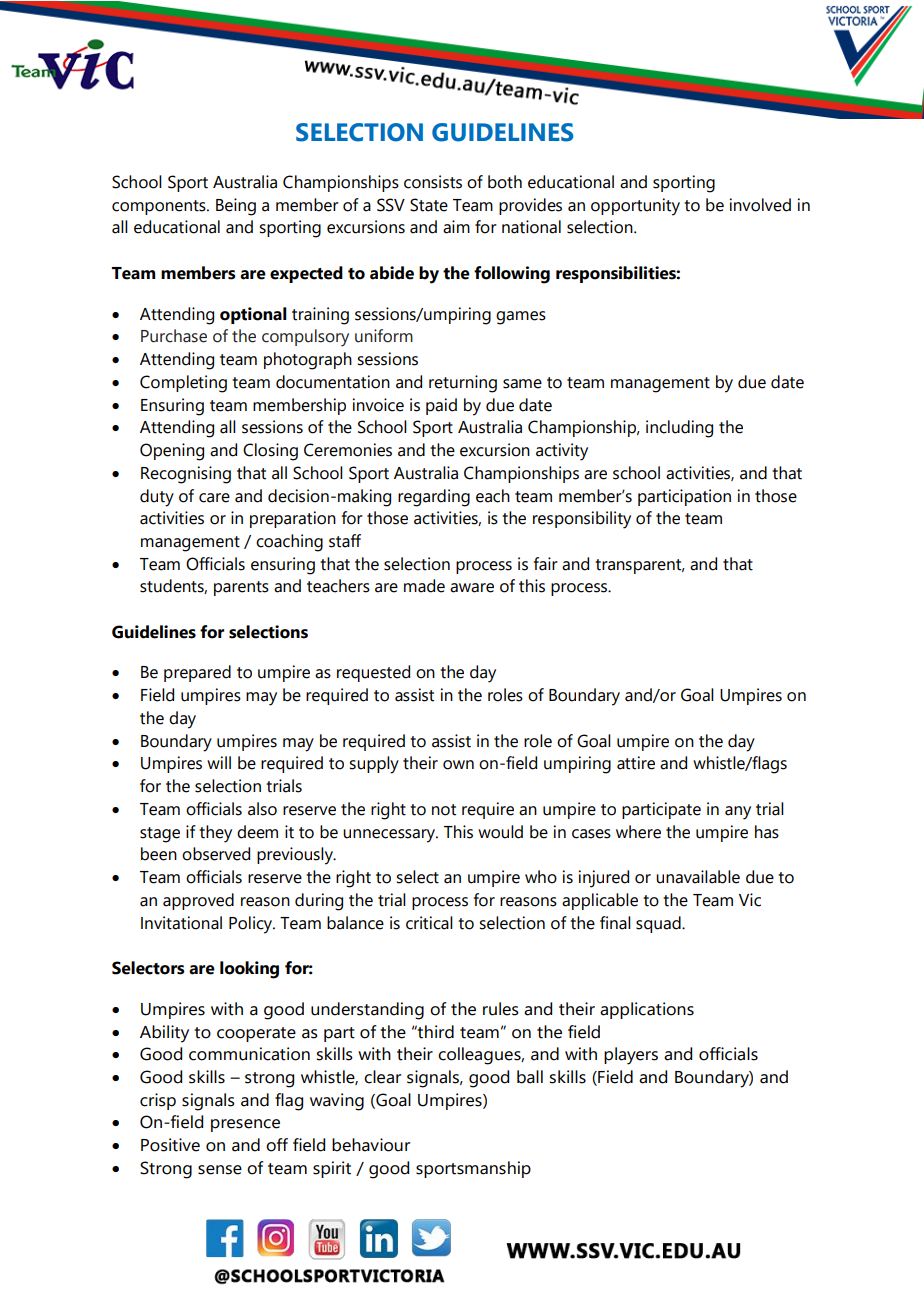 Image resolution: width=924 pixels, height=1308 pixels. I want to click on behaviour, so click(371, 1145).
